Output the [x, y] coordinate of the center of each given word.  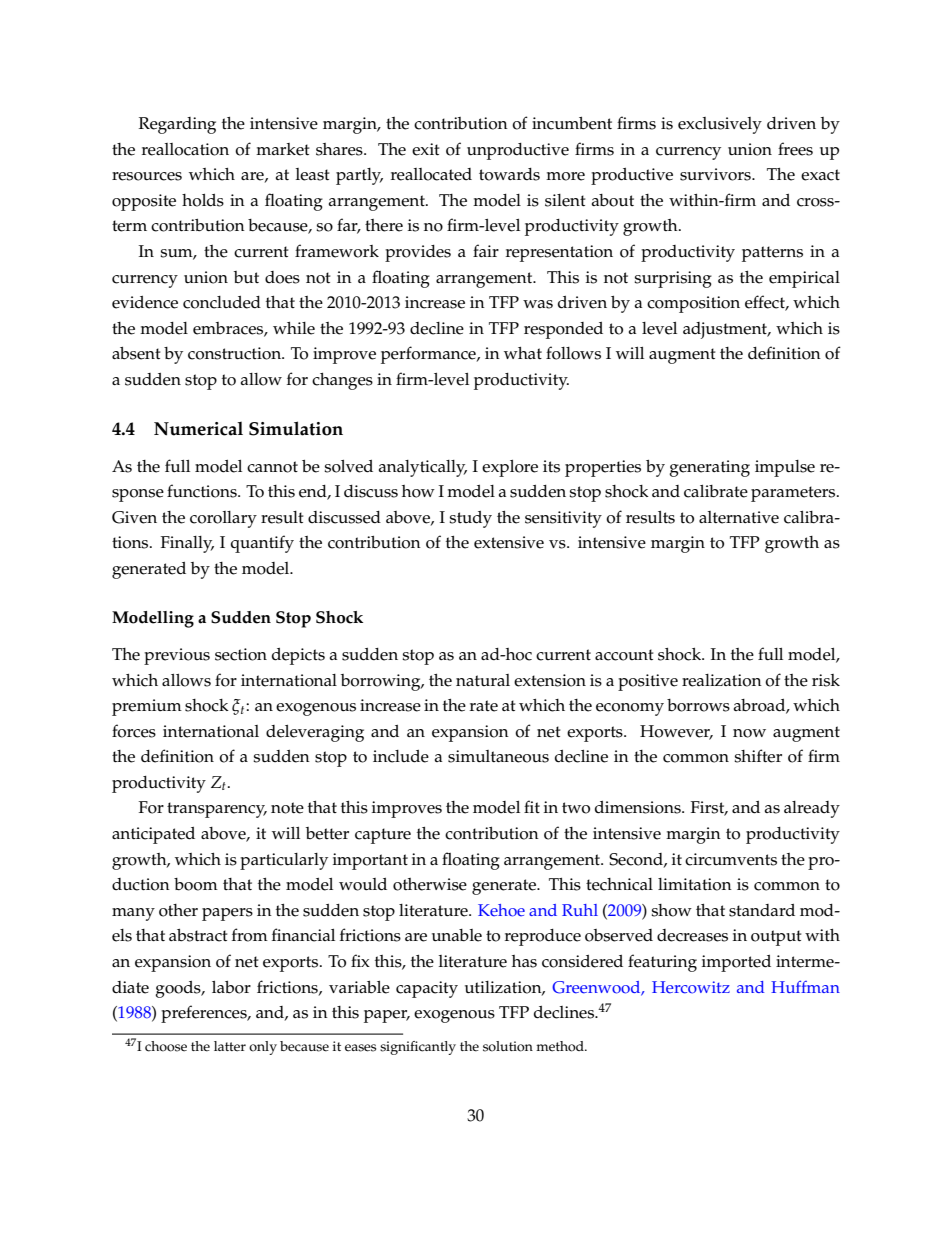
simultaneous [498, 756]
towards [509, 174]
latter [230, 1046]
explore [510, 468]
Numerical [198, 428]
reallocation [185, 149]
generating [709, 468]
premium [147, 707]
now [749, 733]
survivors [716, 174]
